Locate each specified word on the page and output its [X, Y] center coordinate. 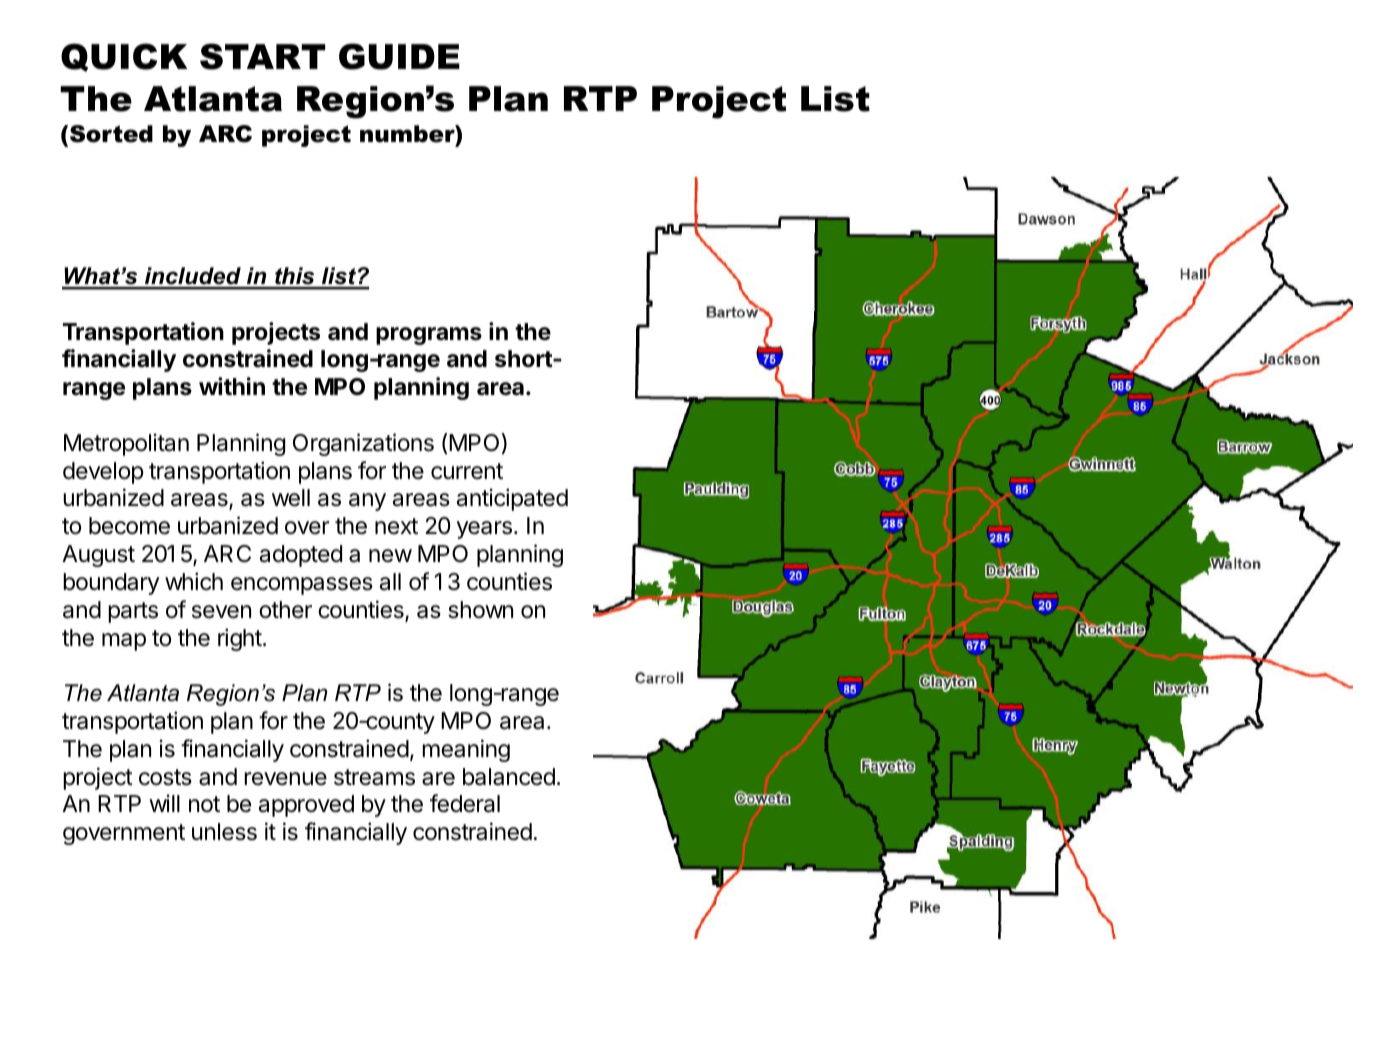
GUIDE [399, 56]
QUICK [124, 57]
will [164, 803]
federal [465, 803]
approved [306, 806]
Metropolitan [126, 444]
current [467, 471]
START [262, 56]
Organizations [363, 444]
